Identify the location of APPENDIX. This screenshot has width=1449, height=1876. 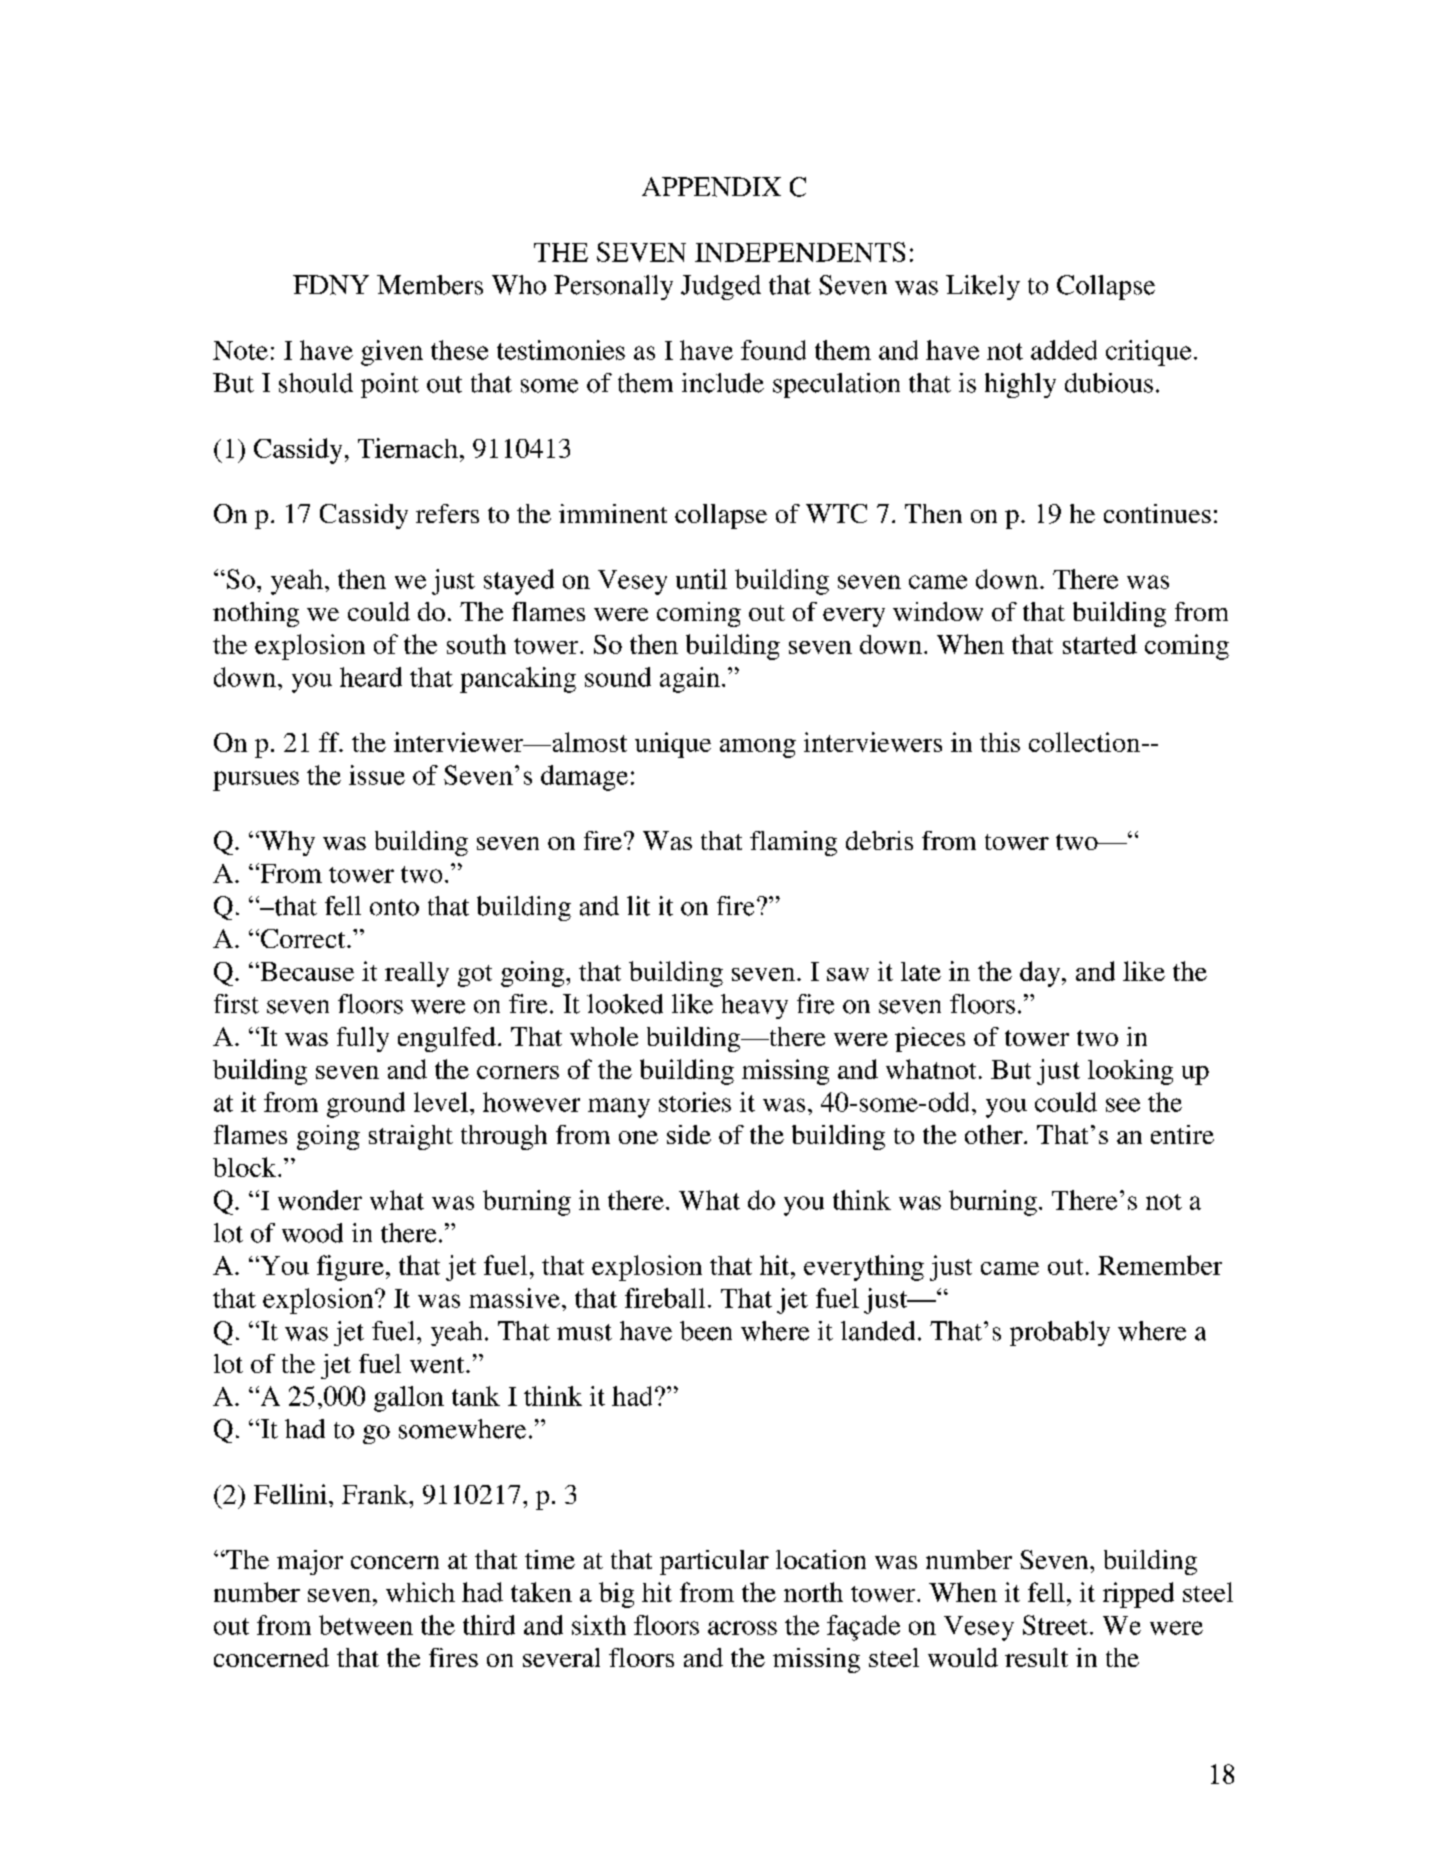
(711, 187).
